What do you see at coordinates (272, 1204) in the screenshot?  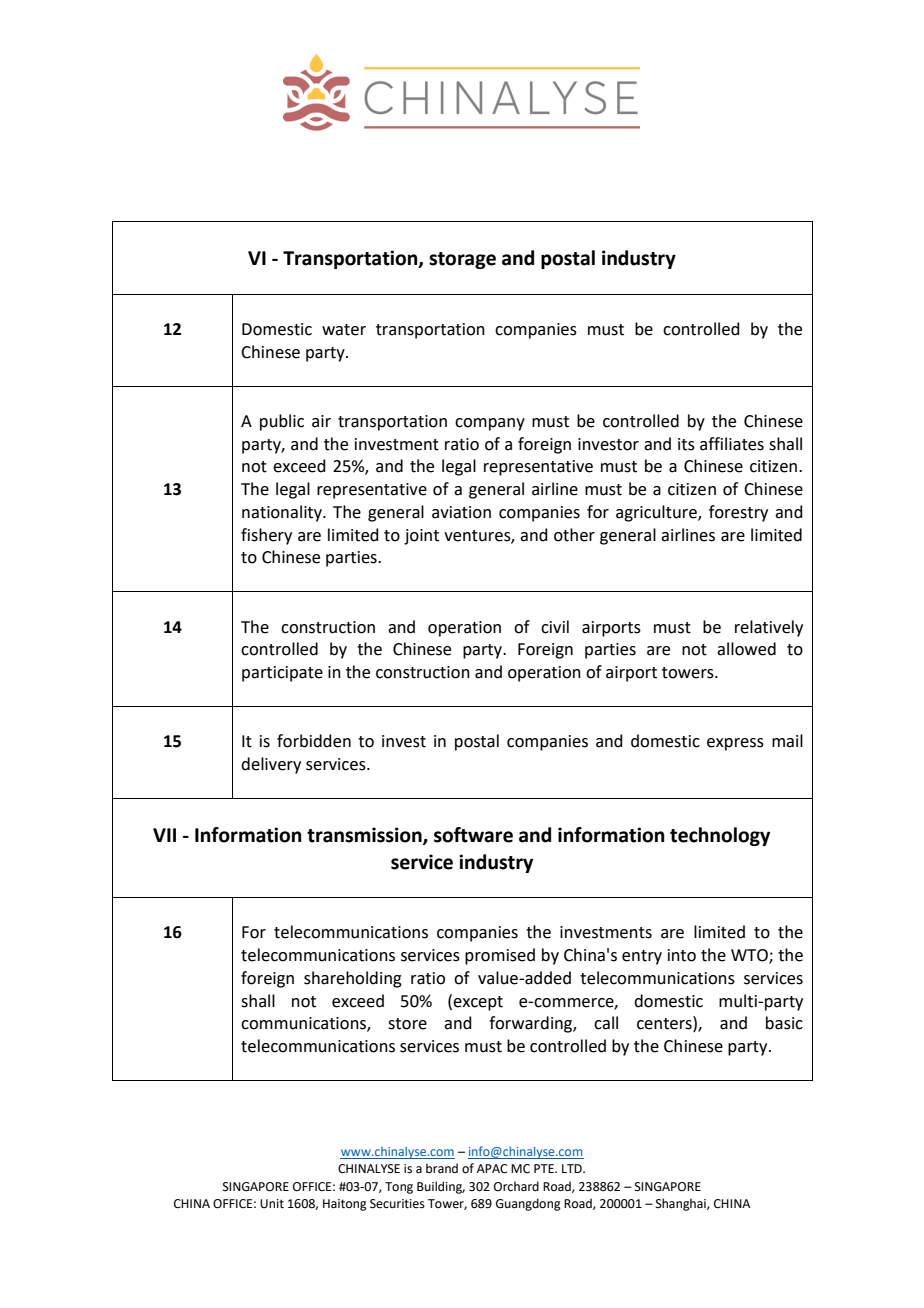 I see `Unit` at bounding box center [272, 1204].
